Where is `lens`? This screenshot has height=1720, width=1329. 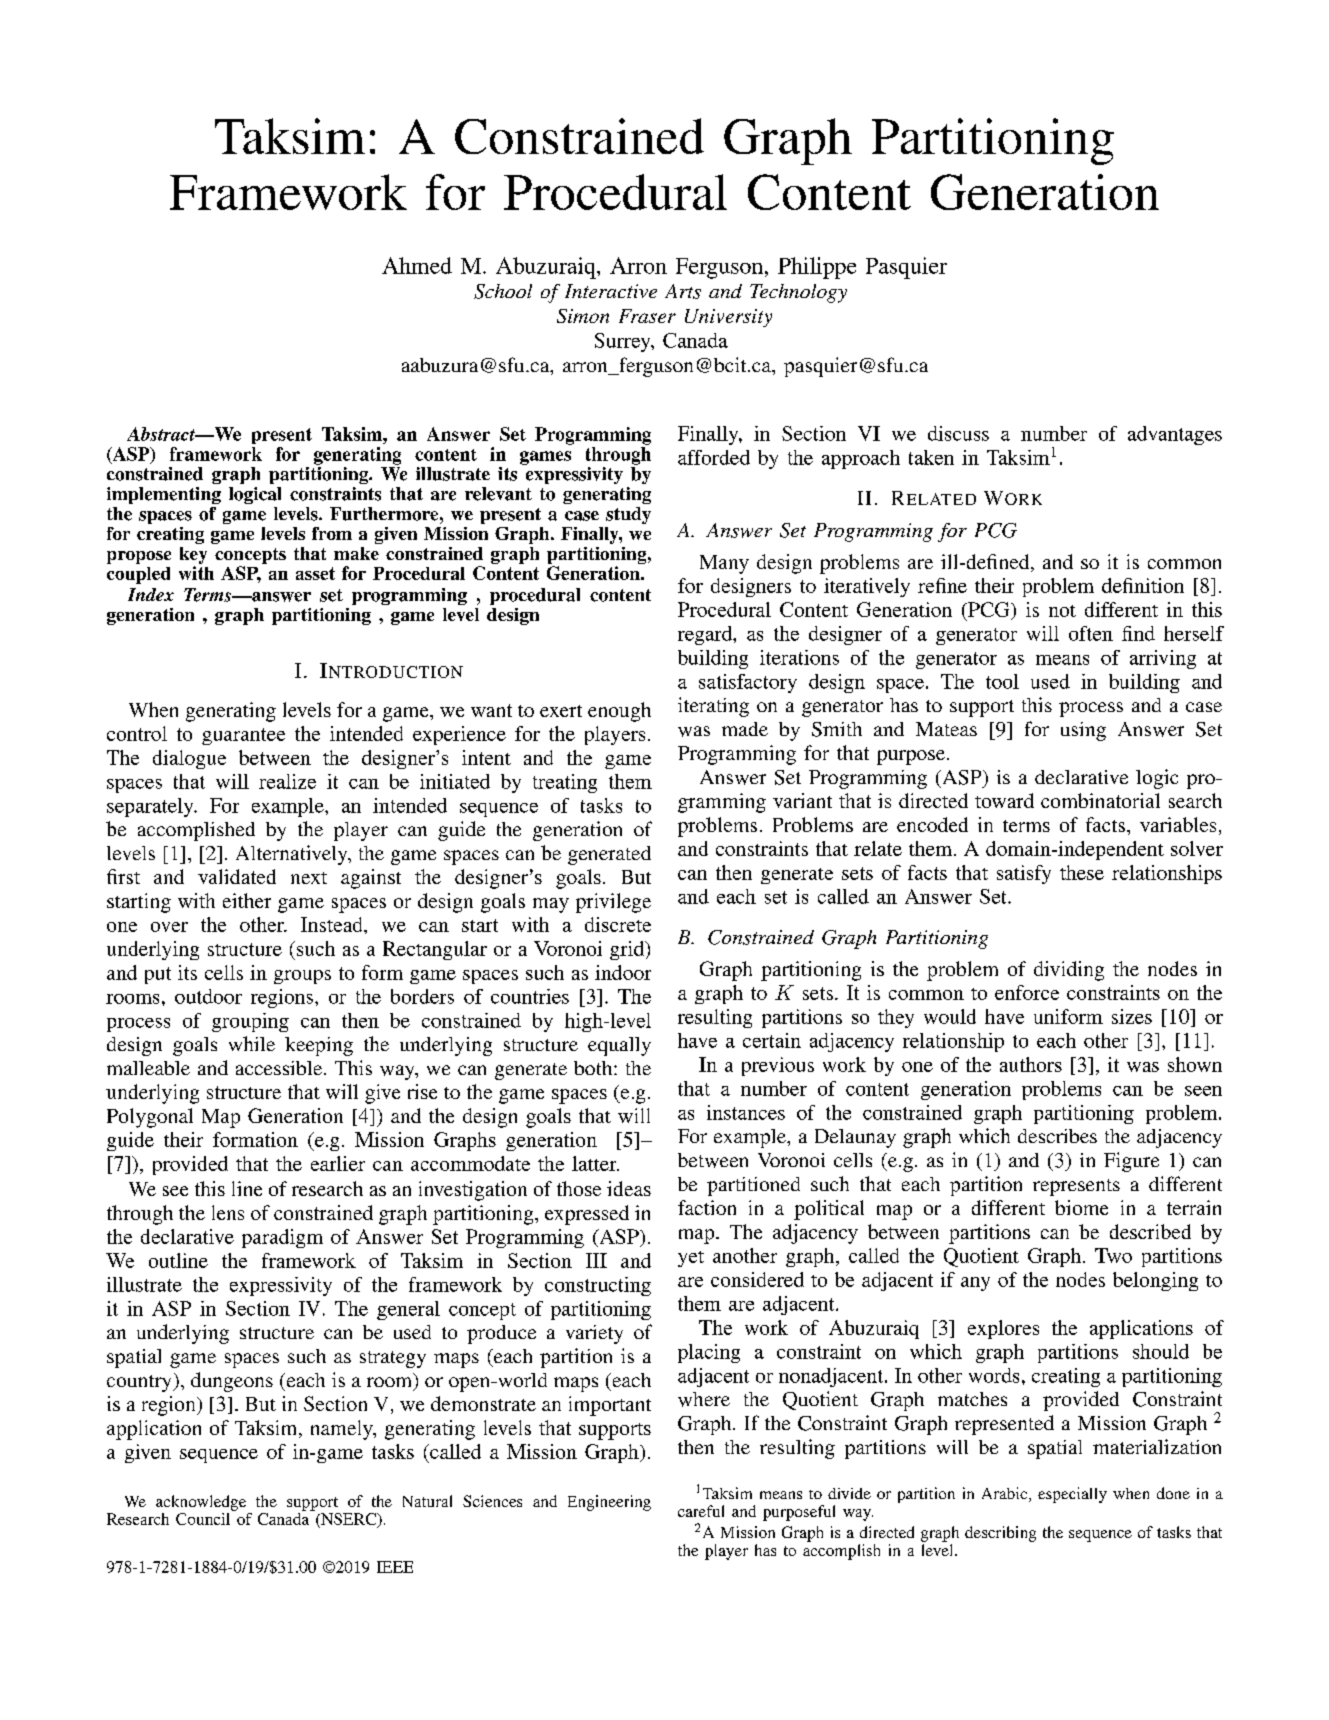 lens is located at coordinates (228, 1212).
